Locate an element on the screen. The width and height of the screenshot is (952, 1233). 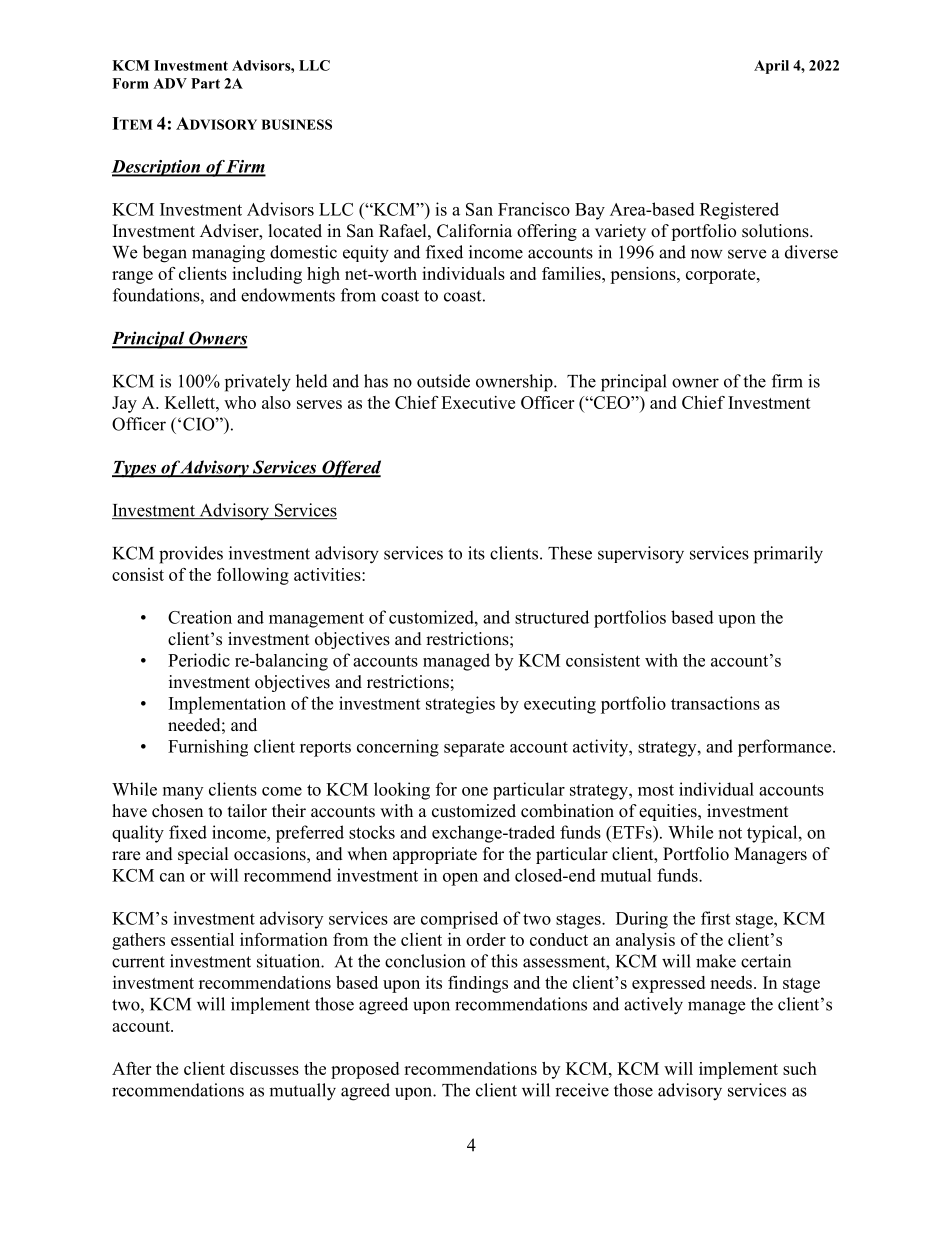
Francisco is located at coordinates (534, 209).
